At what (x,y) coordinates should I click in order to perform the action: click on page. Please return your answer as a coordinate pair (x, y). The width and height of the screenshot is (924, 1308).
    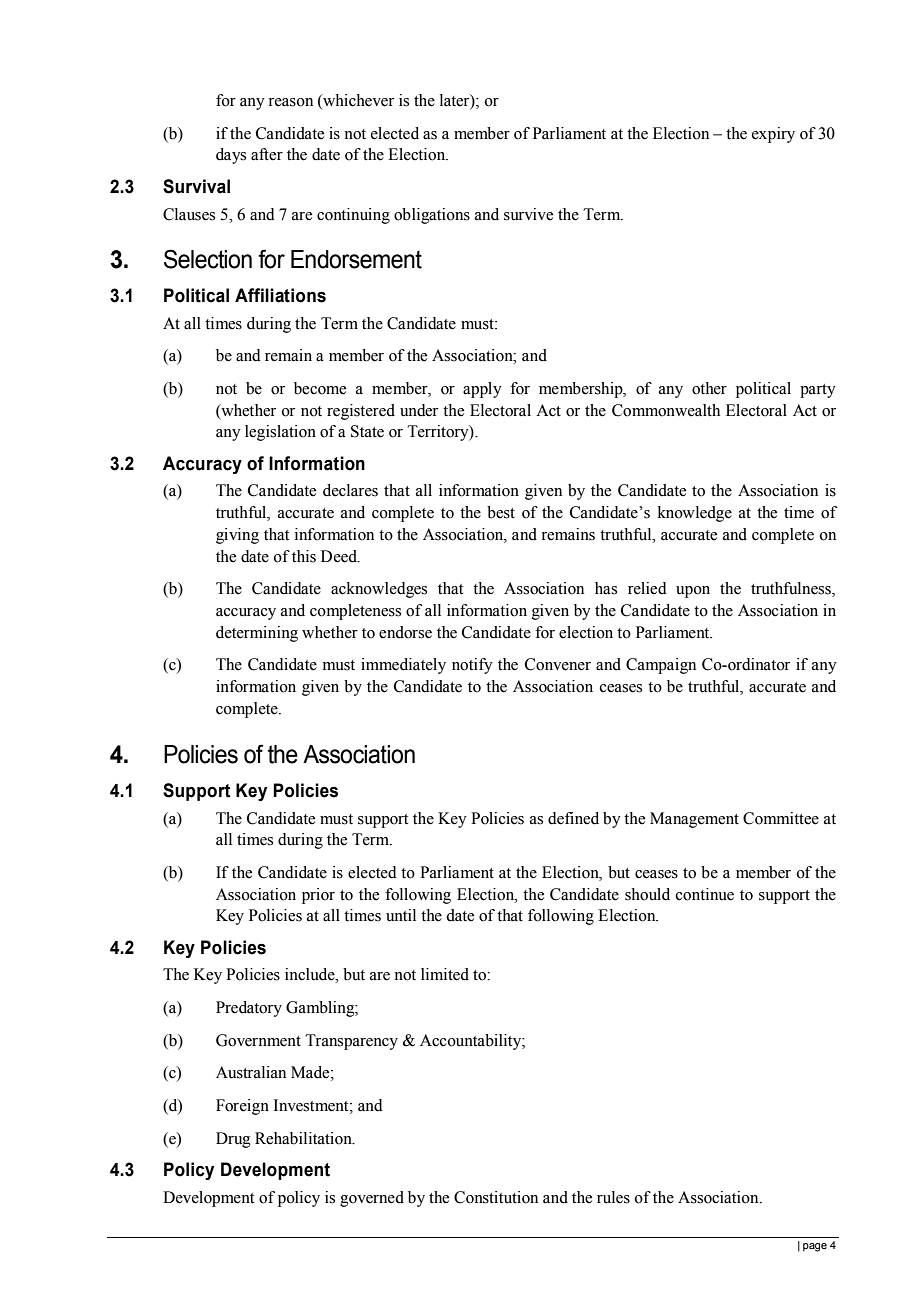
    Looking at the image, I should click on (815, 1247).
